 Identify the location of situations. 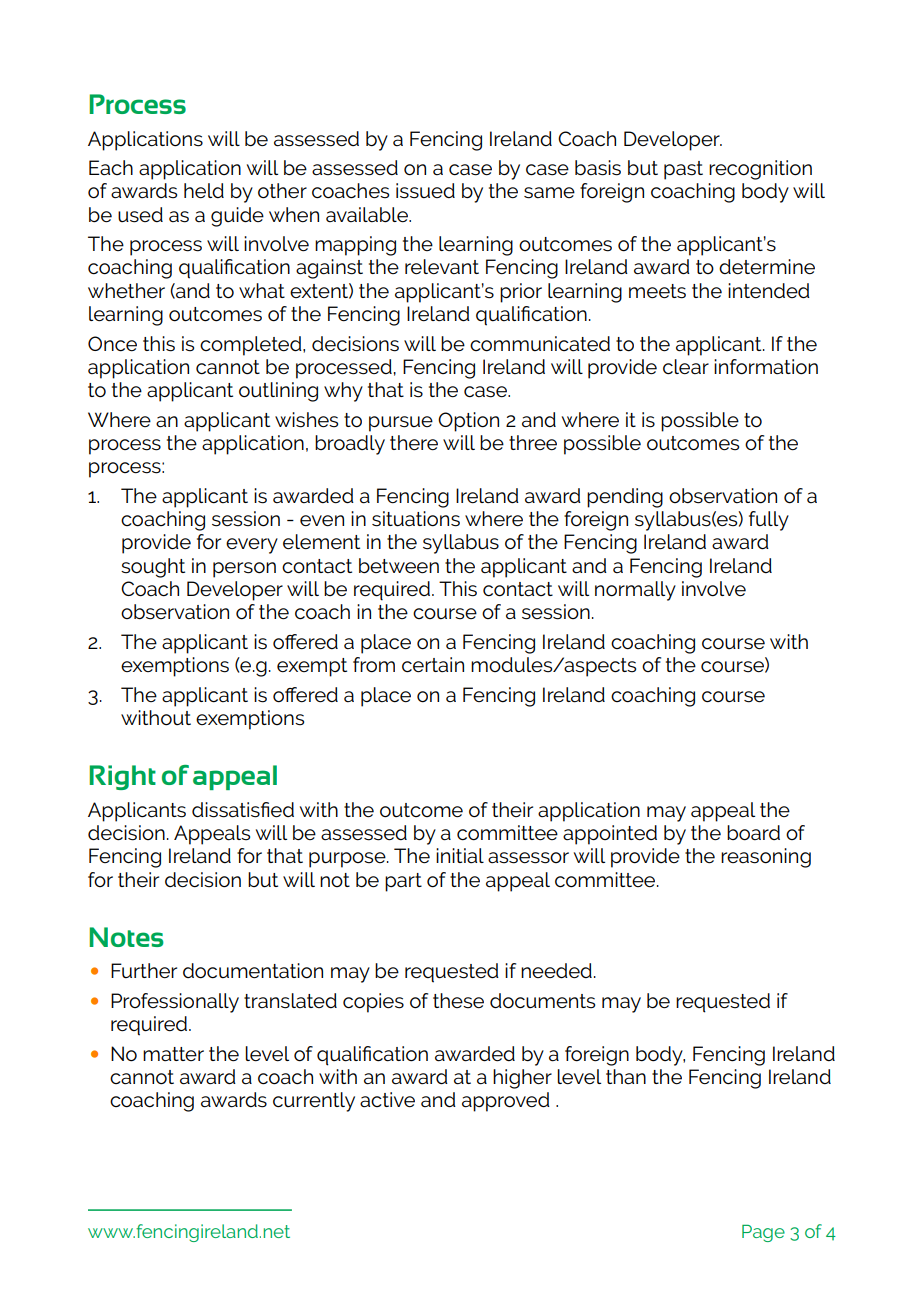
(416, 519).
